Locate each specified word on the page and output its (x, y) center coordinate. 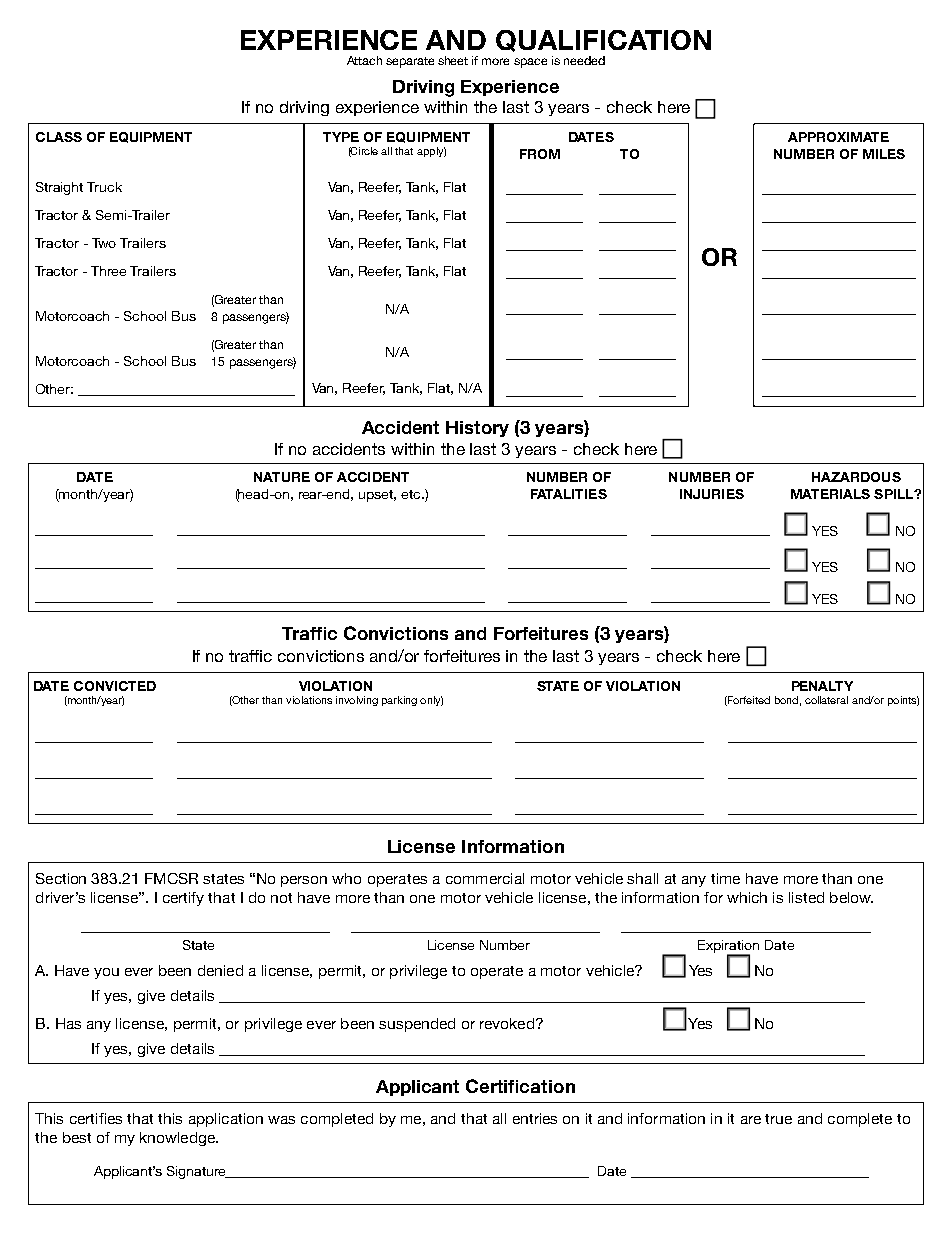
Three (108, 271)
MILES (884, 154)
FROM (540, 154)
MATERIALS (830, 494)
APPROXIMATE (838, 137)
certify (183, 899)
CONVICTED (115, 686)
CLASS (59, 137)
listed (806, 897)
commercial (485, 878)
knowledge (178, 1139)
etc (412, 494)
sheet (453, 60)
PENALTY (822, 686)
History (477, 429)
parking (399, 701)
